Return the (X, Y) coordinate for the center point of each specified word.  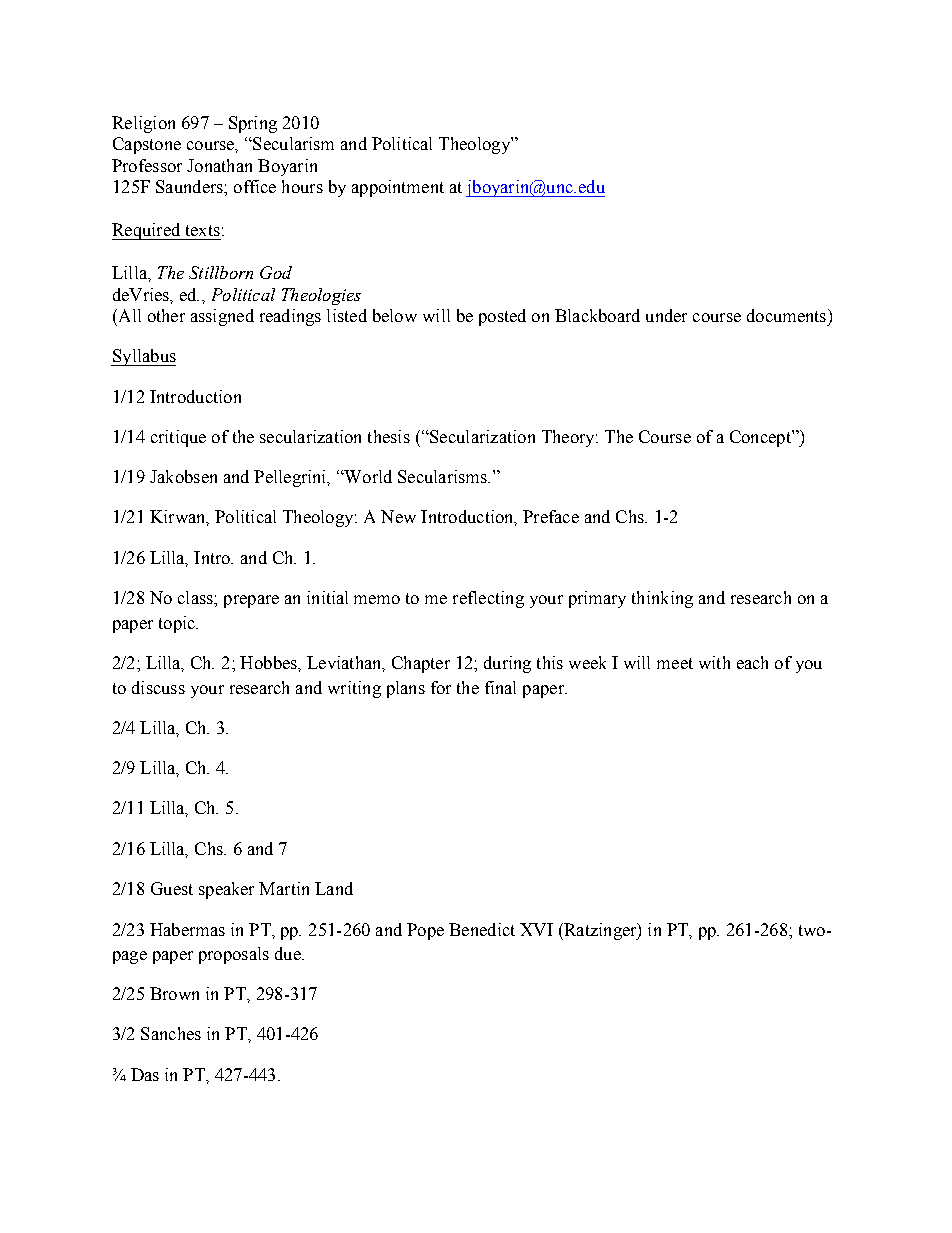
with (714, 662)
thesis (389, 436)
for (441, 687)
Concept (761, 438)
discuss (158, 687)
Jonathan (219, 165)
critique (178, 438)
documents (788, 315)
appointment (398, 188)
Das (145, 1074)
